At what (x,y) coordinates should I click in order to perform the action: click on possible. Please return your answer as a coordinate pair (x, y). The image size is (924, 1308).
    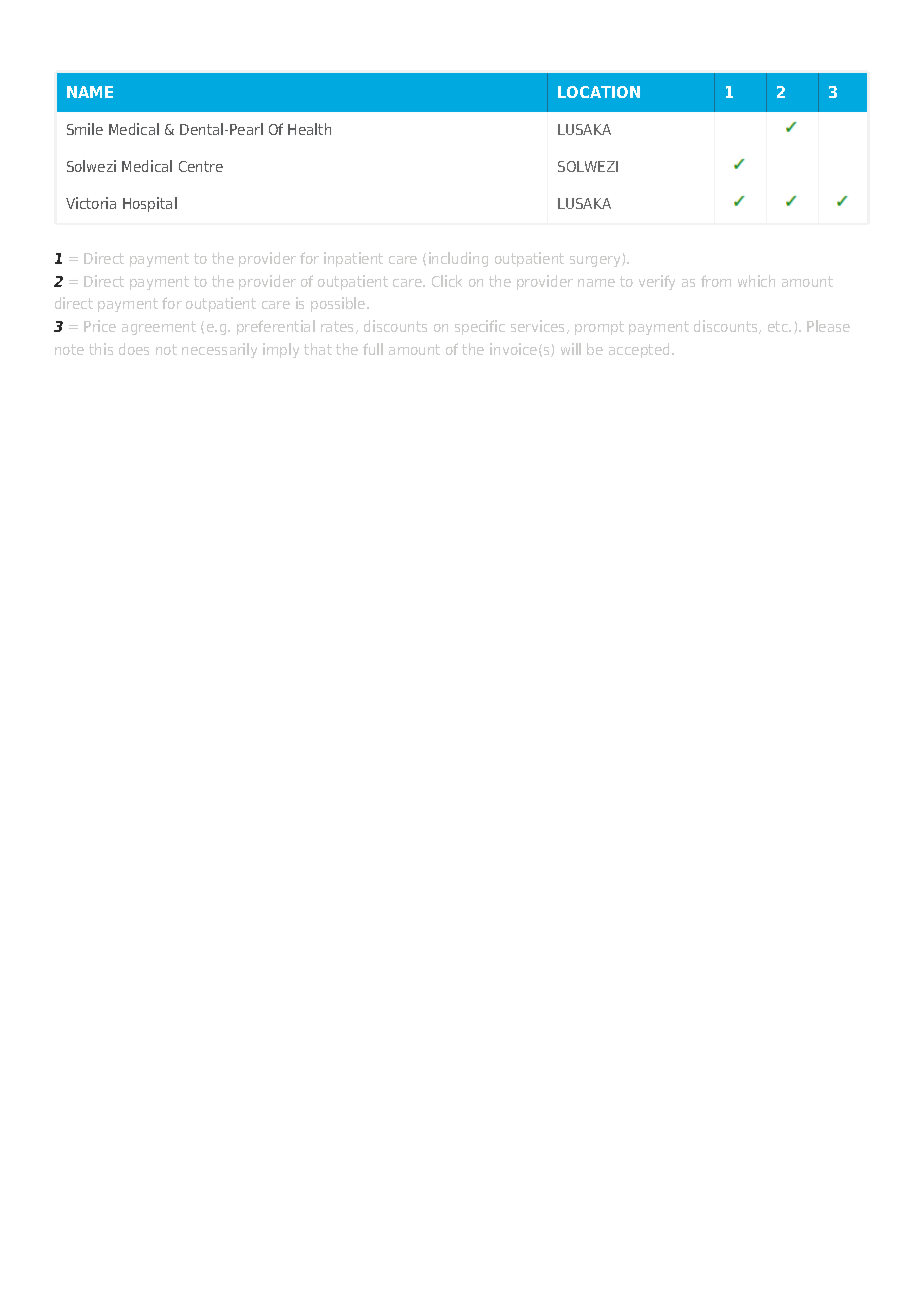
    Looking at the image, I should click on (339, 304).
